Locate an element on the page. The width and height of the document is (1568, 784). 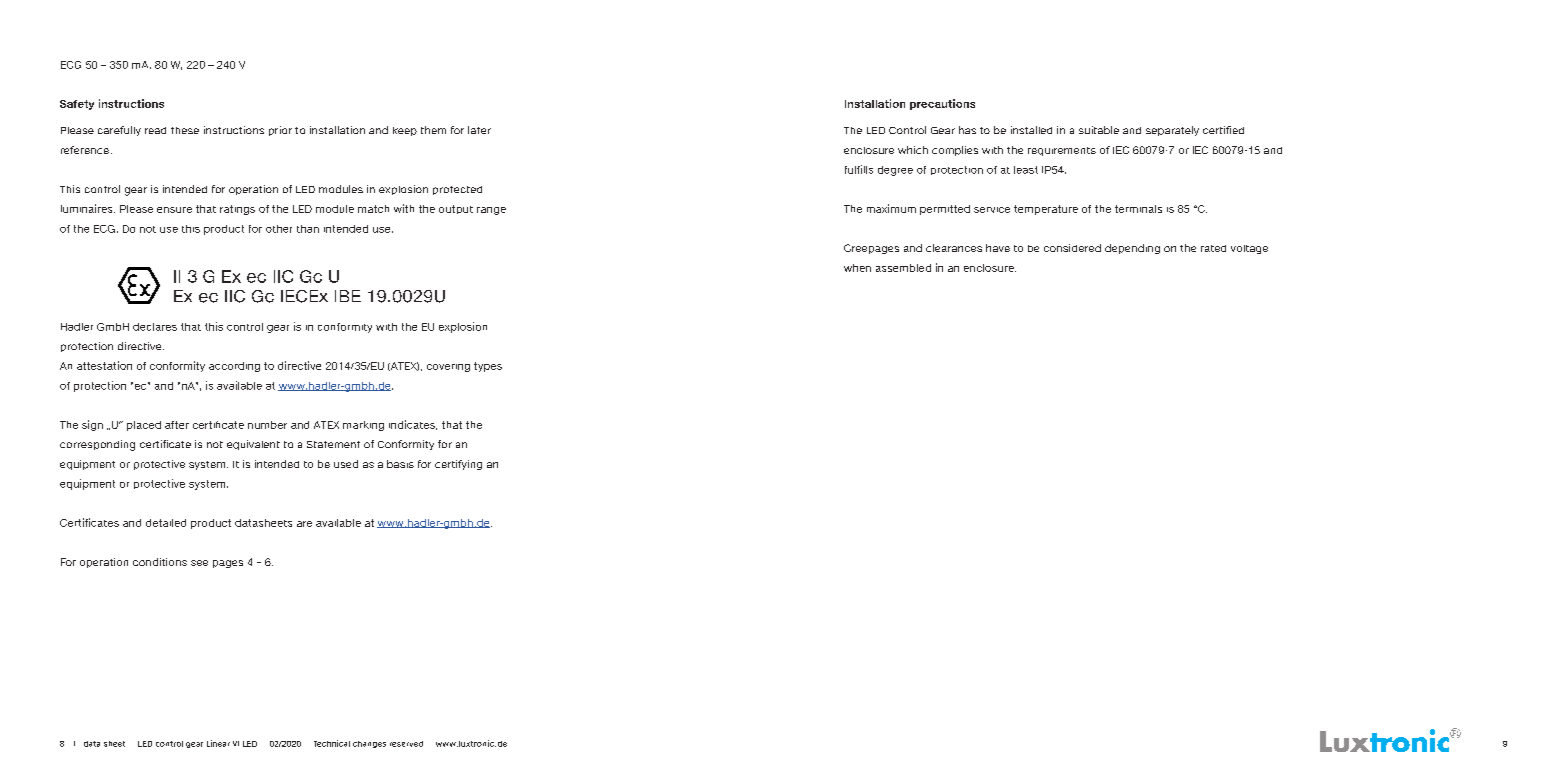
types is located at coordinates (488, 367).
